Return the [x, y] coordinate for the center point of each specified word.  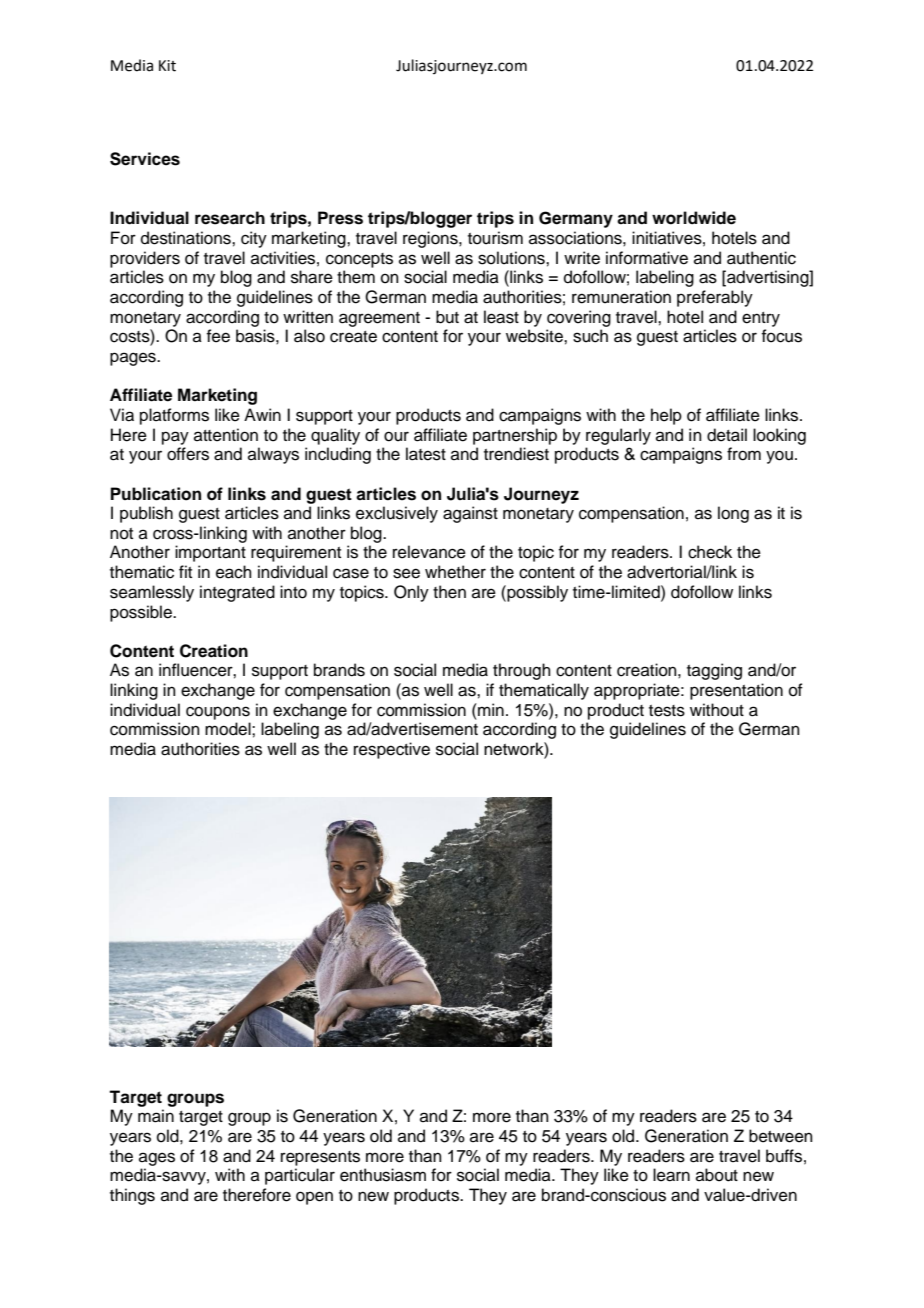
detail [727, 435]
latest [426, 454]
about [717, 1175]
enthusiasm [383, 1175]
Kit [167, 66]
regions [431, 239]
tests [667, 711]
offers [188, 454]
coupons [218, 713]
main [156, 1116]
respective [392, 750]
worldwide [694, 218]
